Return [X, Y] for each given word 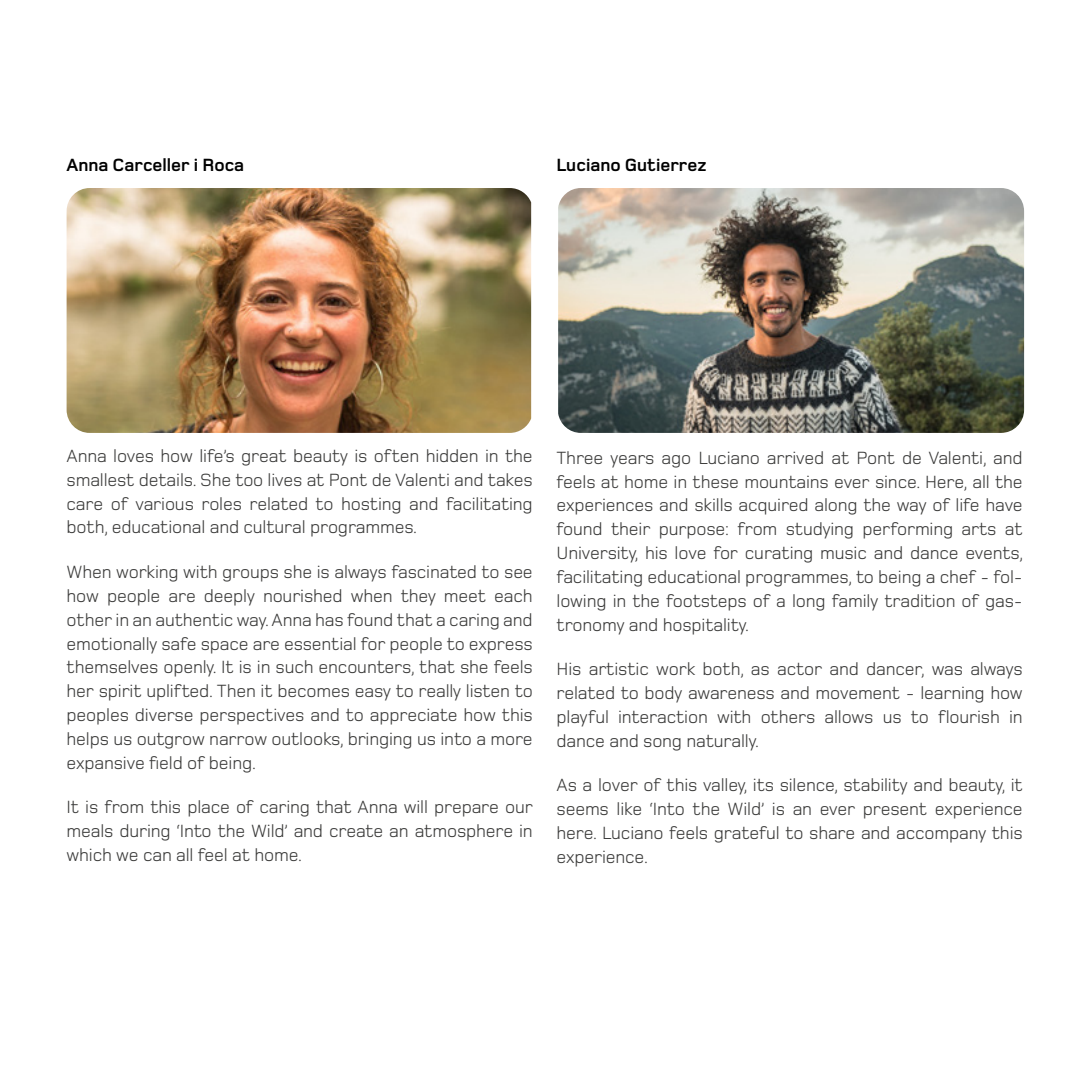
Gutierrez [665, 164]
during [144, 832]
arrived [795, 457]
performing [907, 530]
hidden [452, 455]
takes [510, 479]
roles [221, 503]
